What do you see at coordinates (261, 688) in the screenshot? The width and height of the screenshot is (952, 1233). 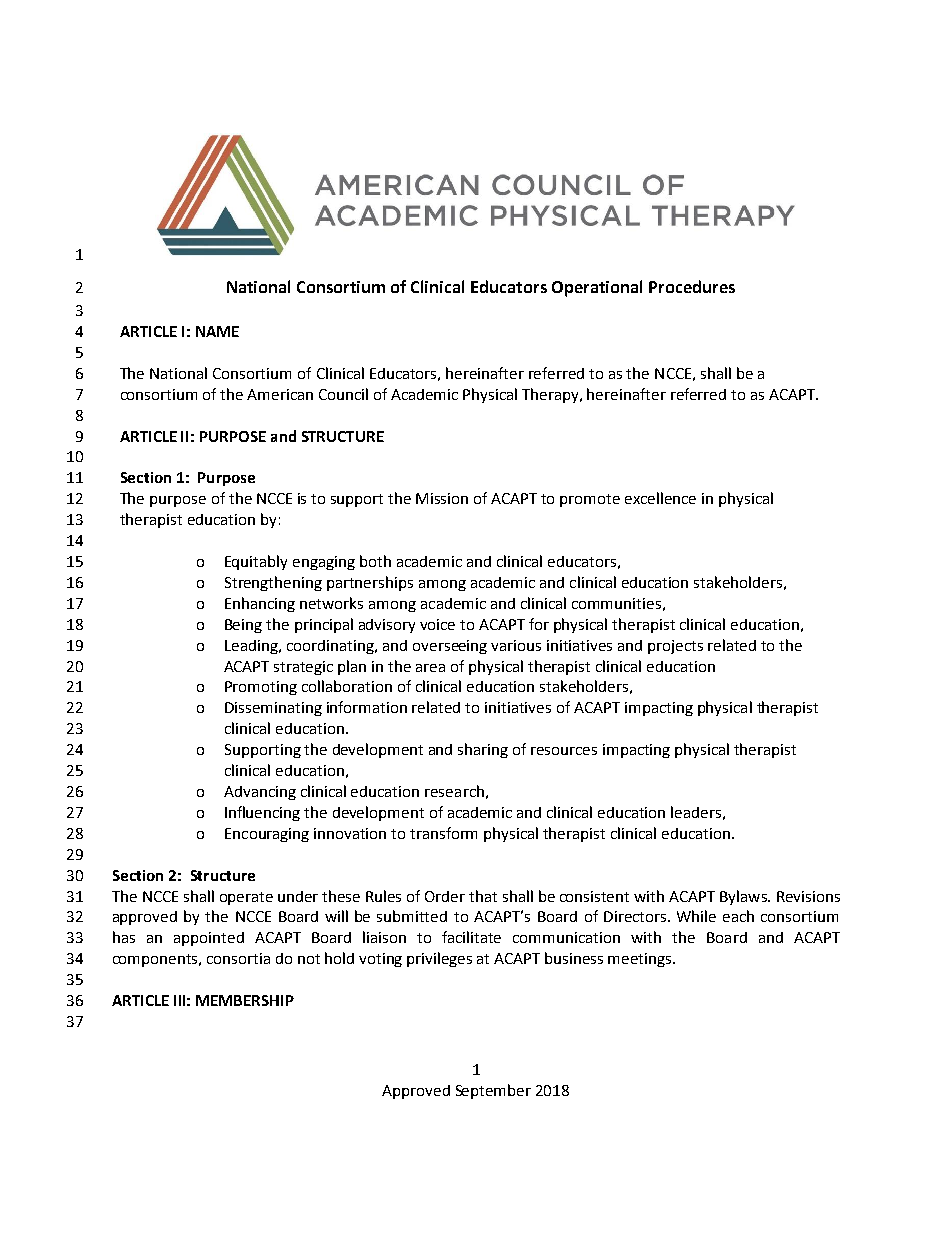 I see `Promoting` at bounding box center [261, 688].
